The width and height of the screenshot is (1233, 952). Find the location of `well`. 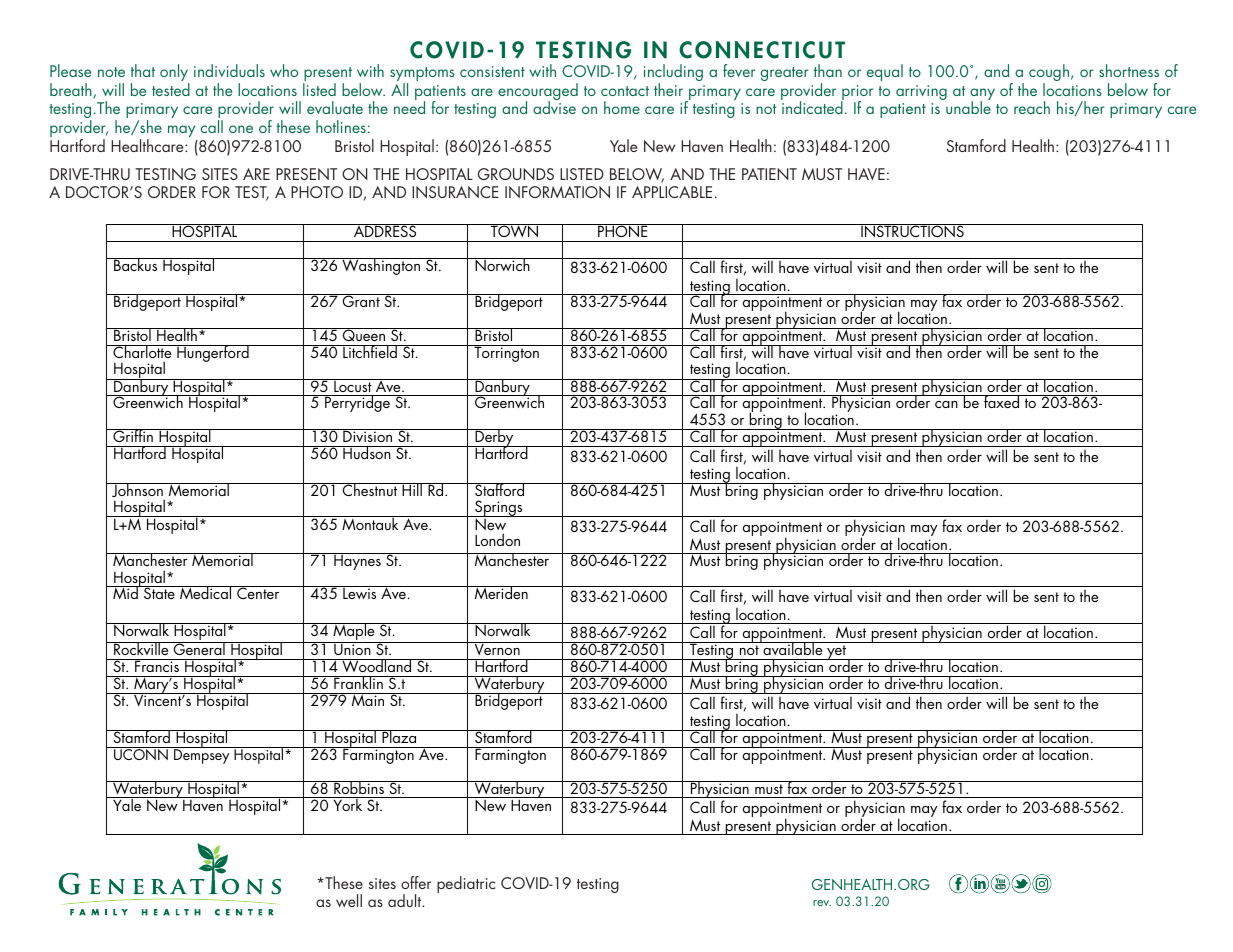

well is located at coordinates (349, 900).
